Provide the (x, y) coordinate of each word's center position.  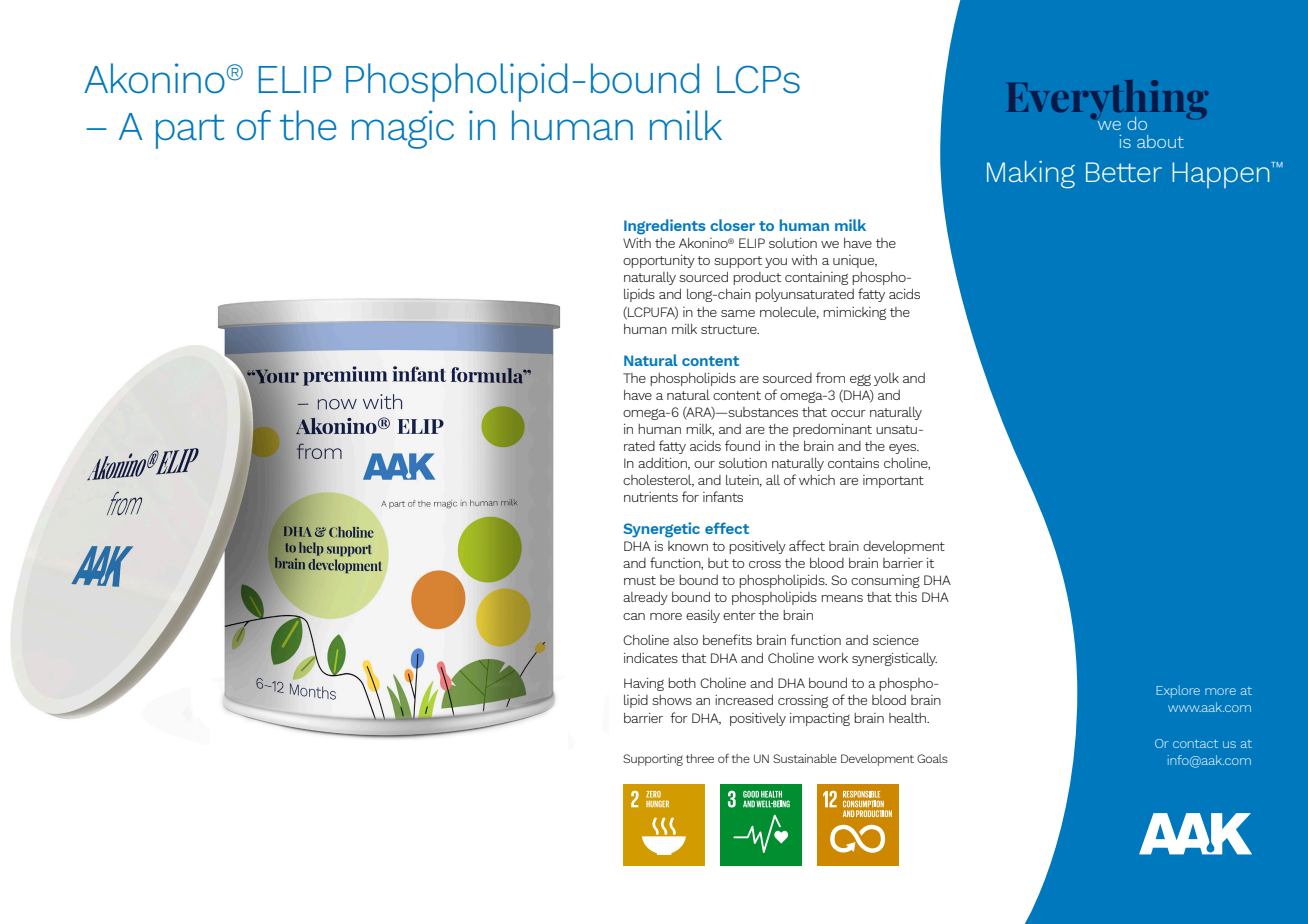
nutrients (651, 497)
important (893, 481)
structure (730, 329)
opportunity (659, 261)
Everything (1107, 101)
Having (644, 684)
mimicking (854, 313)
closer (732, 225)
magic (403, 129)
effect (727, 528)
